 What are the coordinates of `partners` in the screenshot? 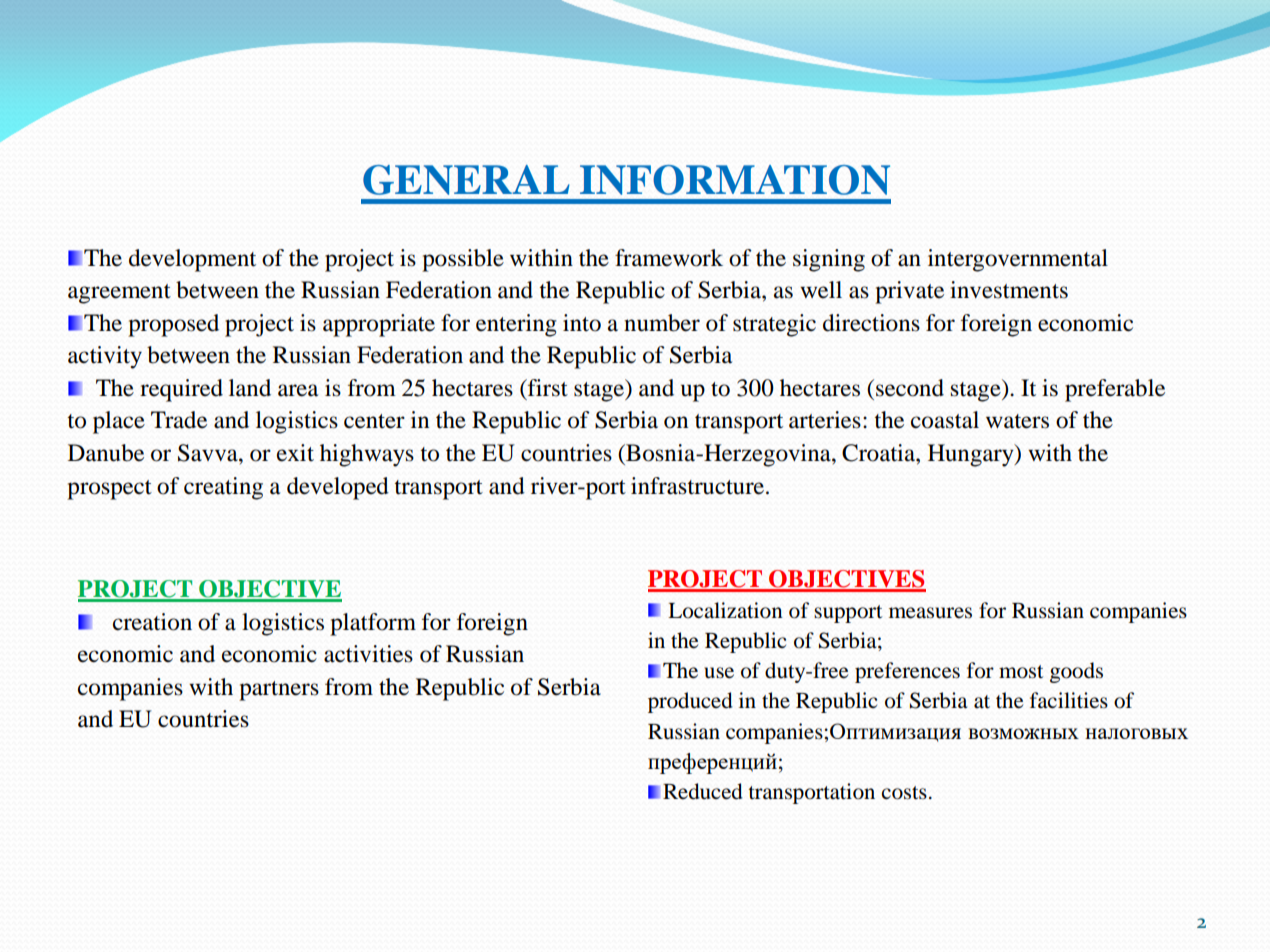 It's located at (279, 691).
